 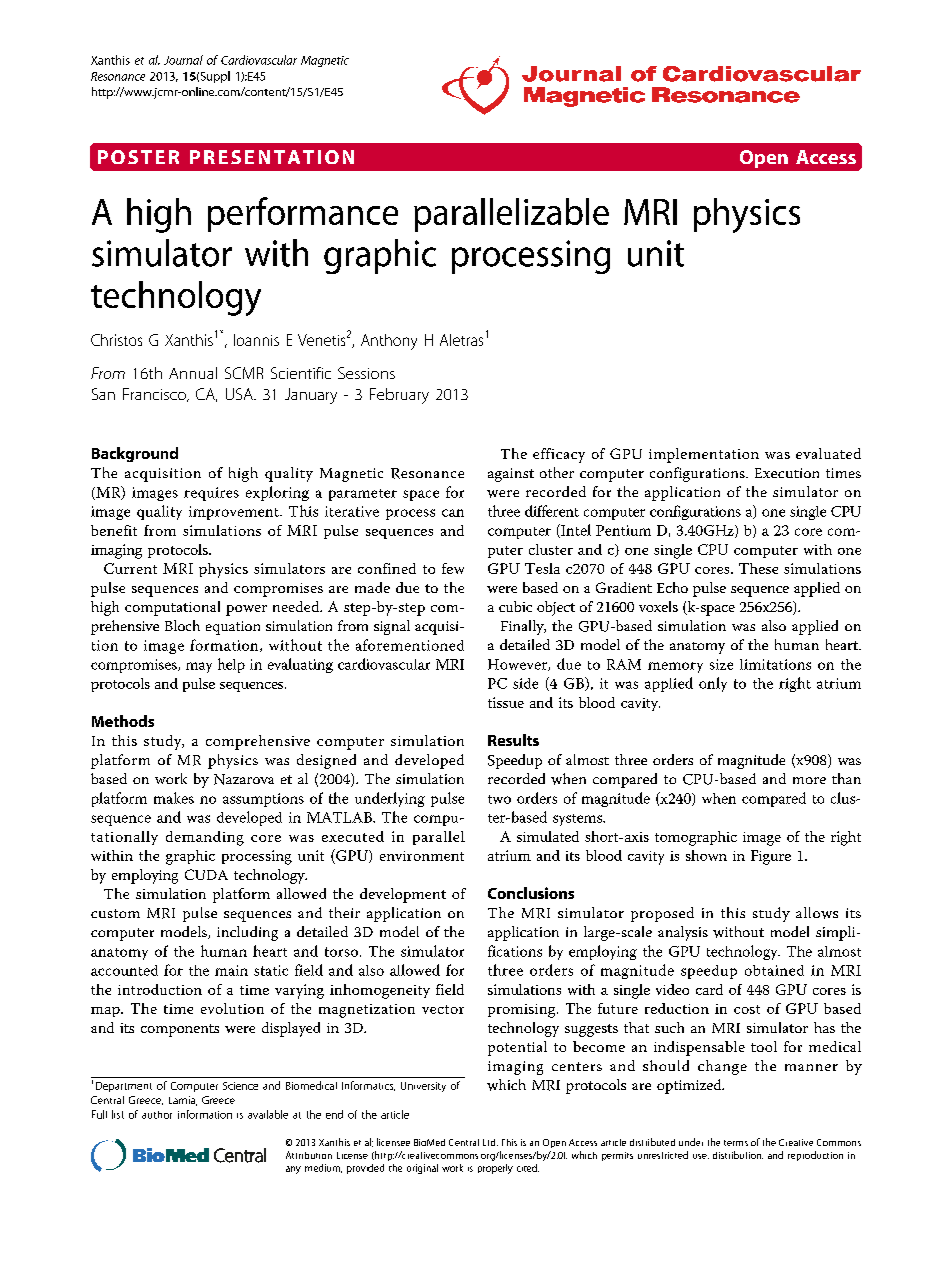 What do you see at coordinates (771, 857) in the screenshot?
I see `Figure` at bounding box center [771, 857].
